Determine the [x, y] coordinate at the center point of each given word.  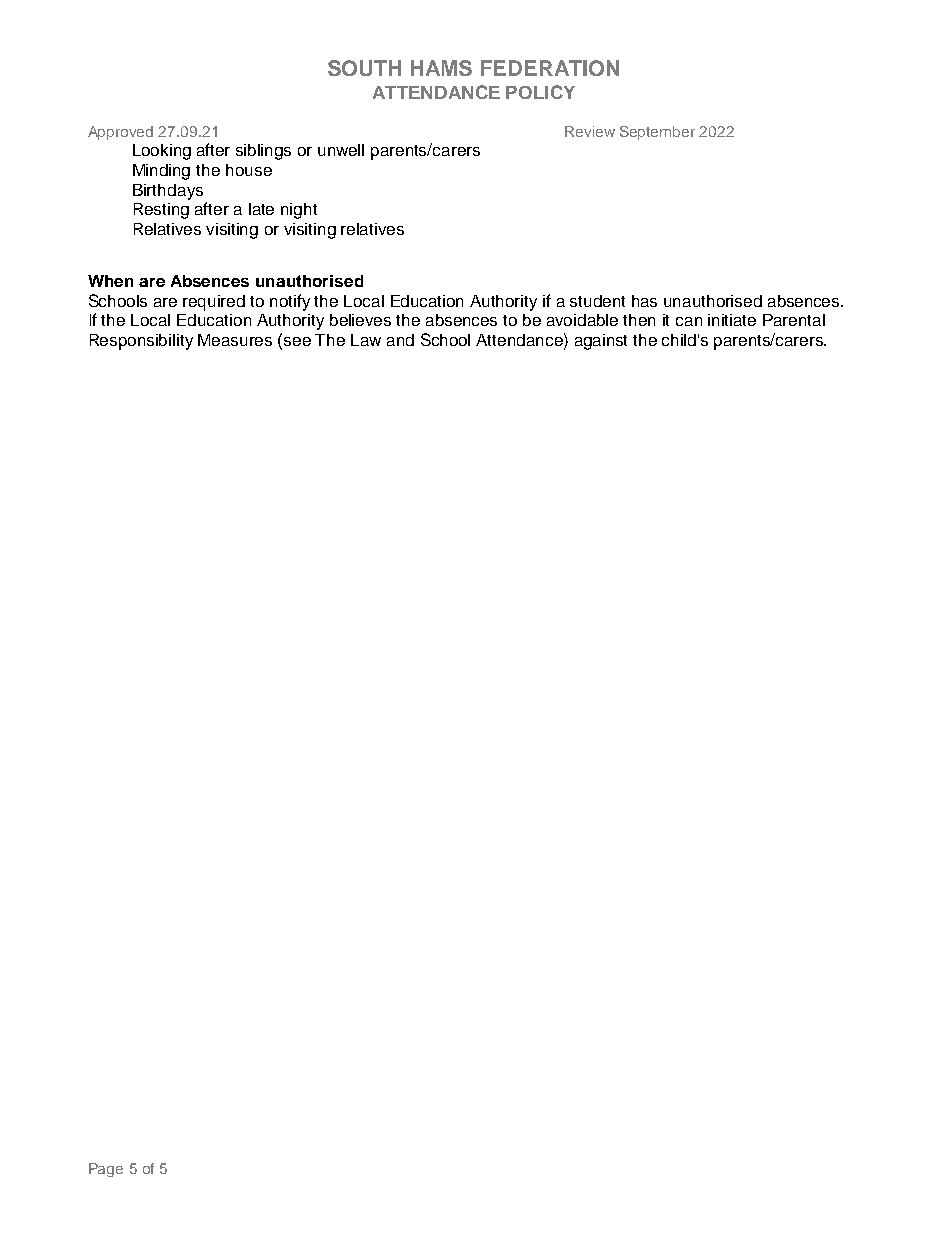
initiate [732, 320]
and [400, 340]
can [689, 321]
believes [360, 320]
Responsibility [141, 342]
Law [366, 340]
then [639, 320]
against [601, 342]
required [214, 303]
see [297, 341]
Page [106, 1170]
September [657, 133]
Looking [162, 152]
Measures [235, 340]
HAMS [441, 68]
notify [290, 302]
